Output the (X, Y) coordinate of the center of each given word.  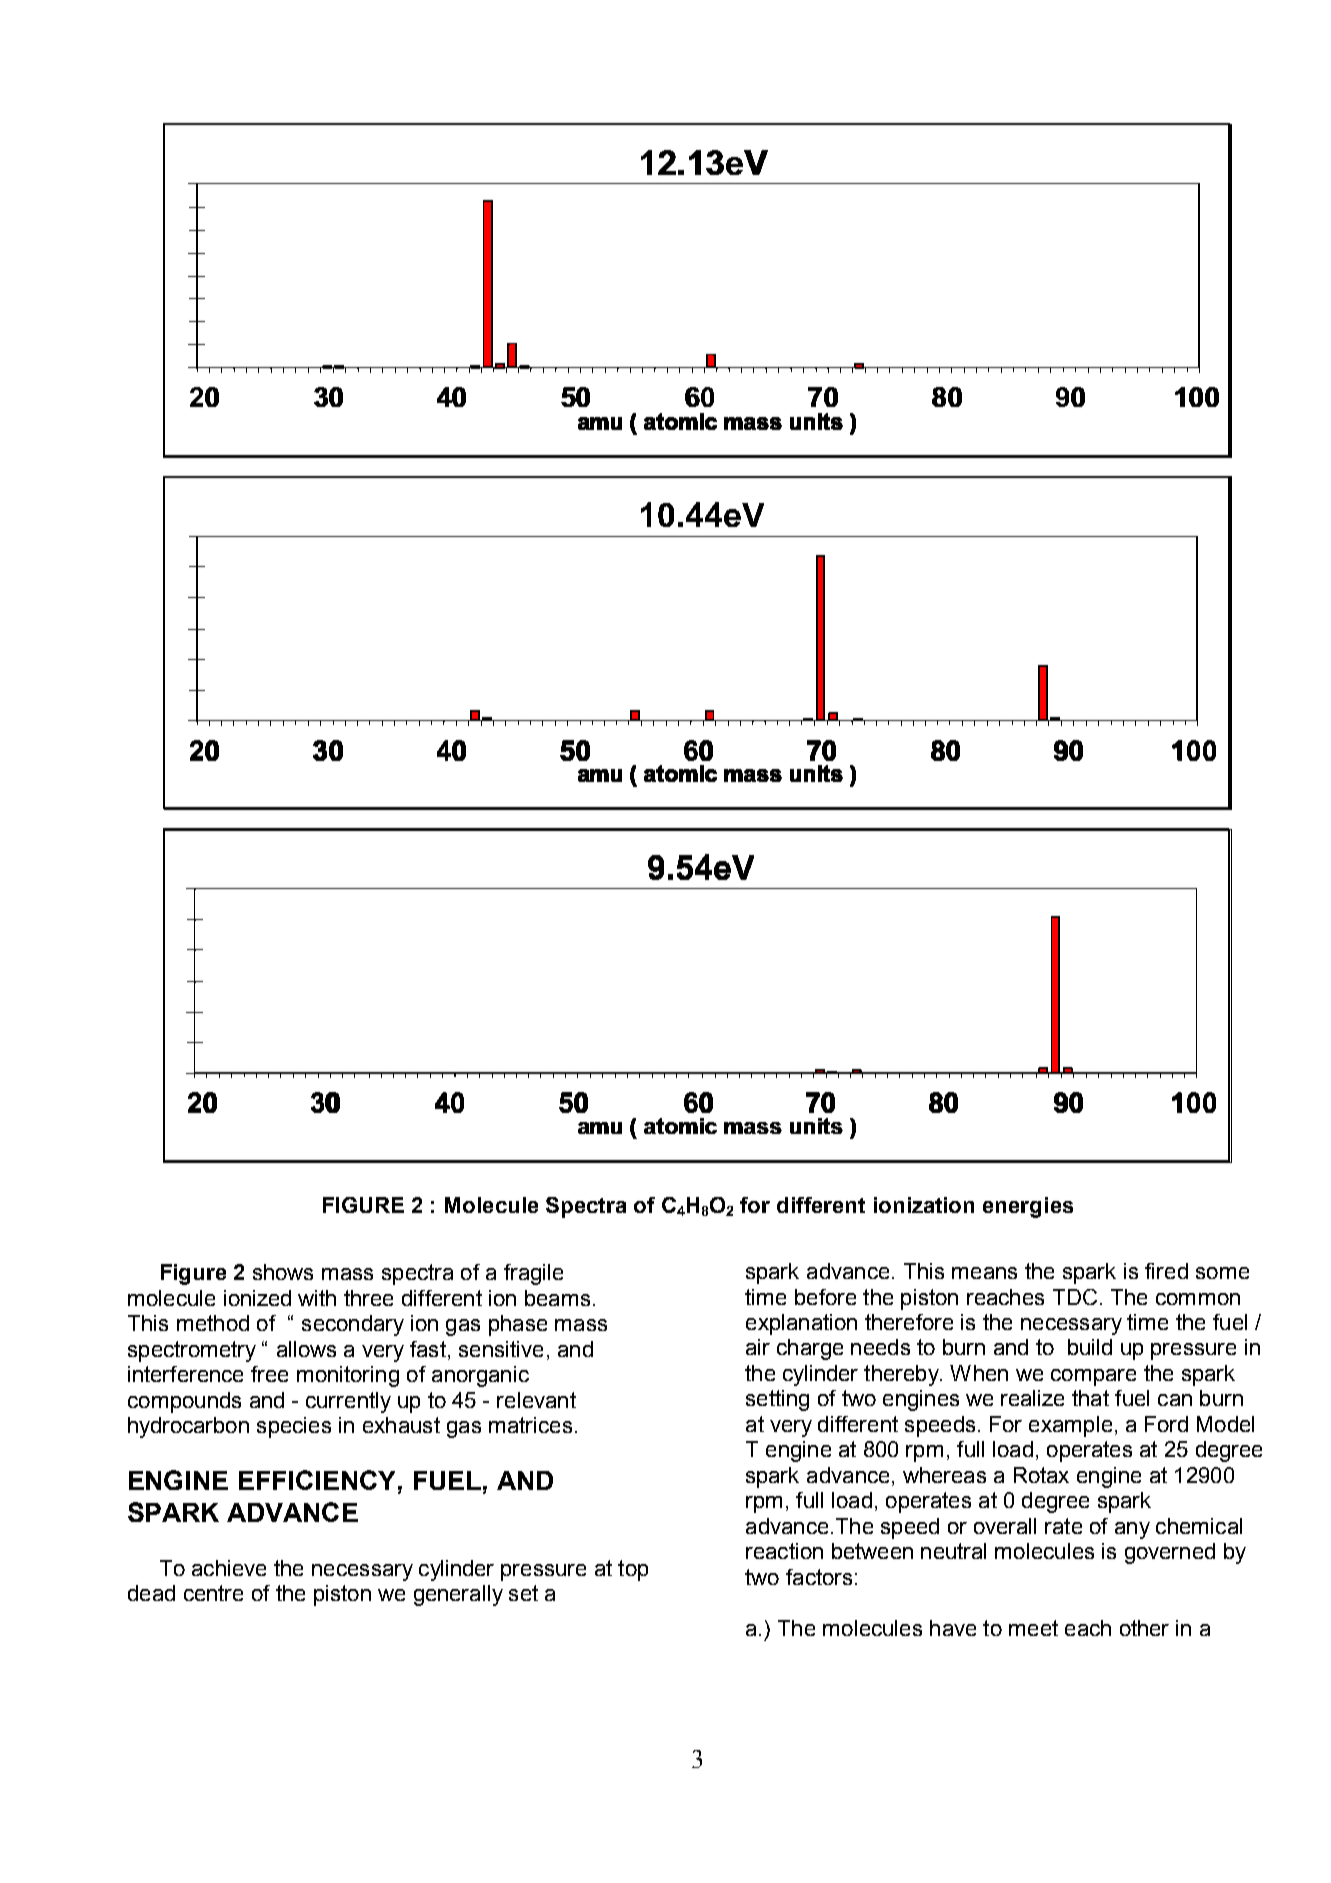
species (294, 1427)
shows (283, 1272)
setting (777, 1400)
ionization (924, 1205)
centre (213, 1593)
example (1070, 1426)
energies (1028, 1207)
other (1144, 1628)
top (633, 1570)
